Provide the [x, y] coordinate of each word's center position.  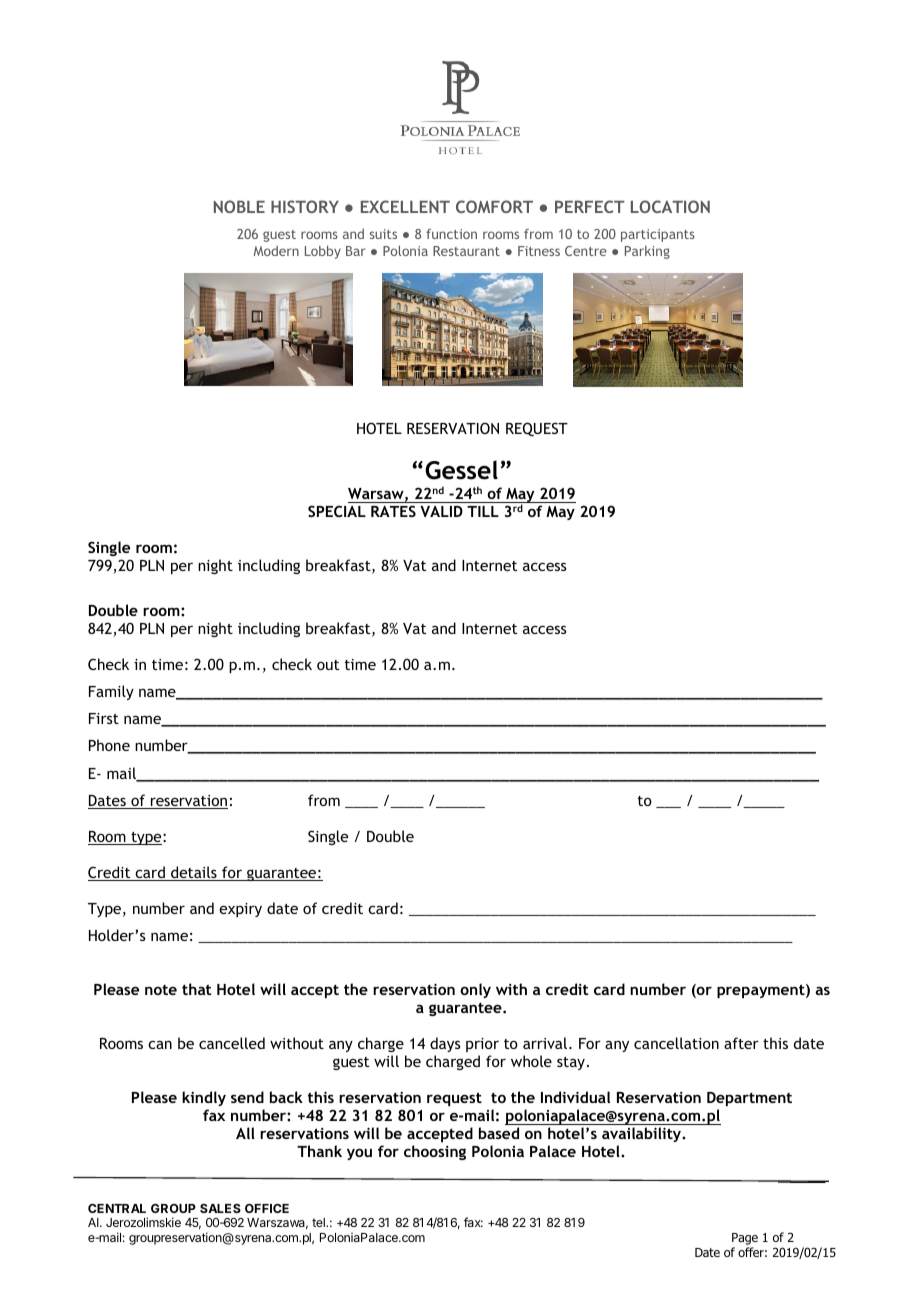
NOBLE [239, 206]
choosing [435, 1152]
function [451, 234]
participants [658, 235]
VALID [441, 511]
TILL [483, 511]
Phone [109, 745]
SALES [220, 1208]
